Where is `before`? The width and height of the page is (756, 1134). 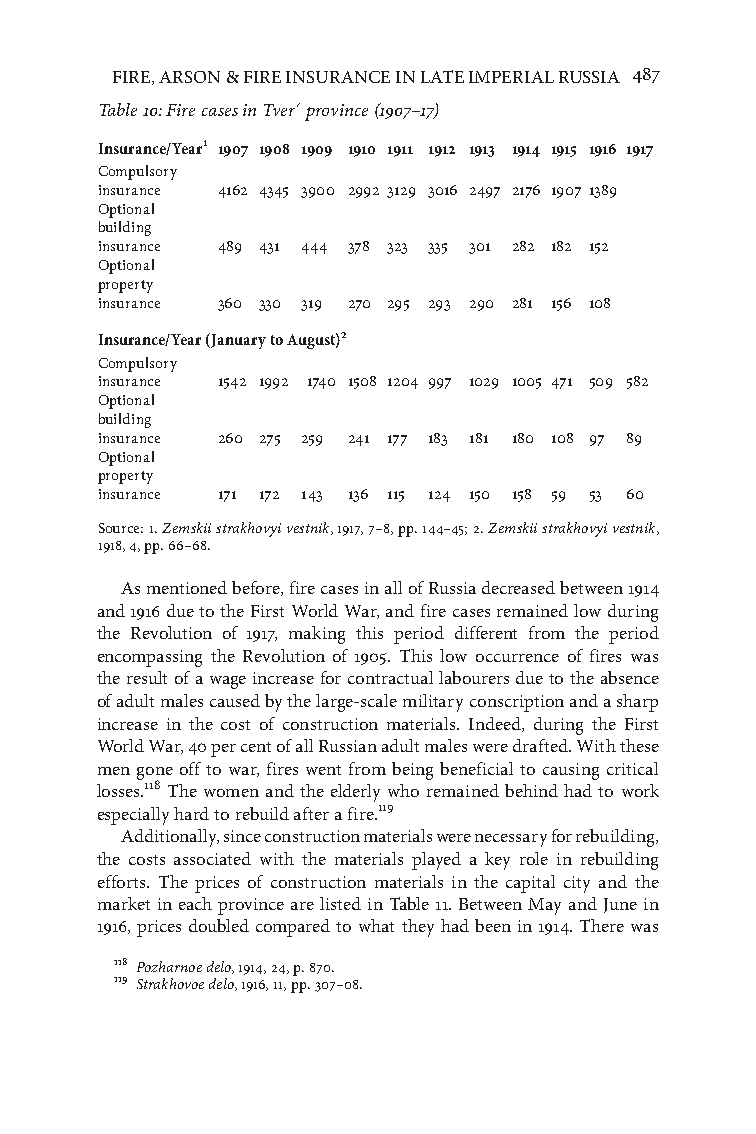 before is located at coordinates (257, 588).
